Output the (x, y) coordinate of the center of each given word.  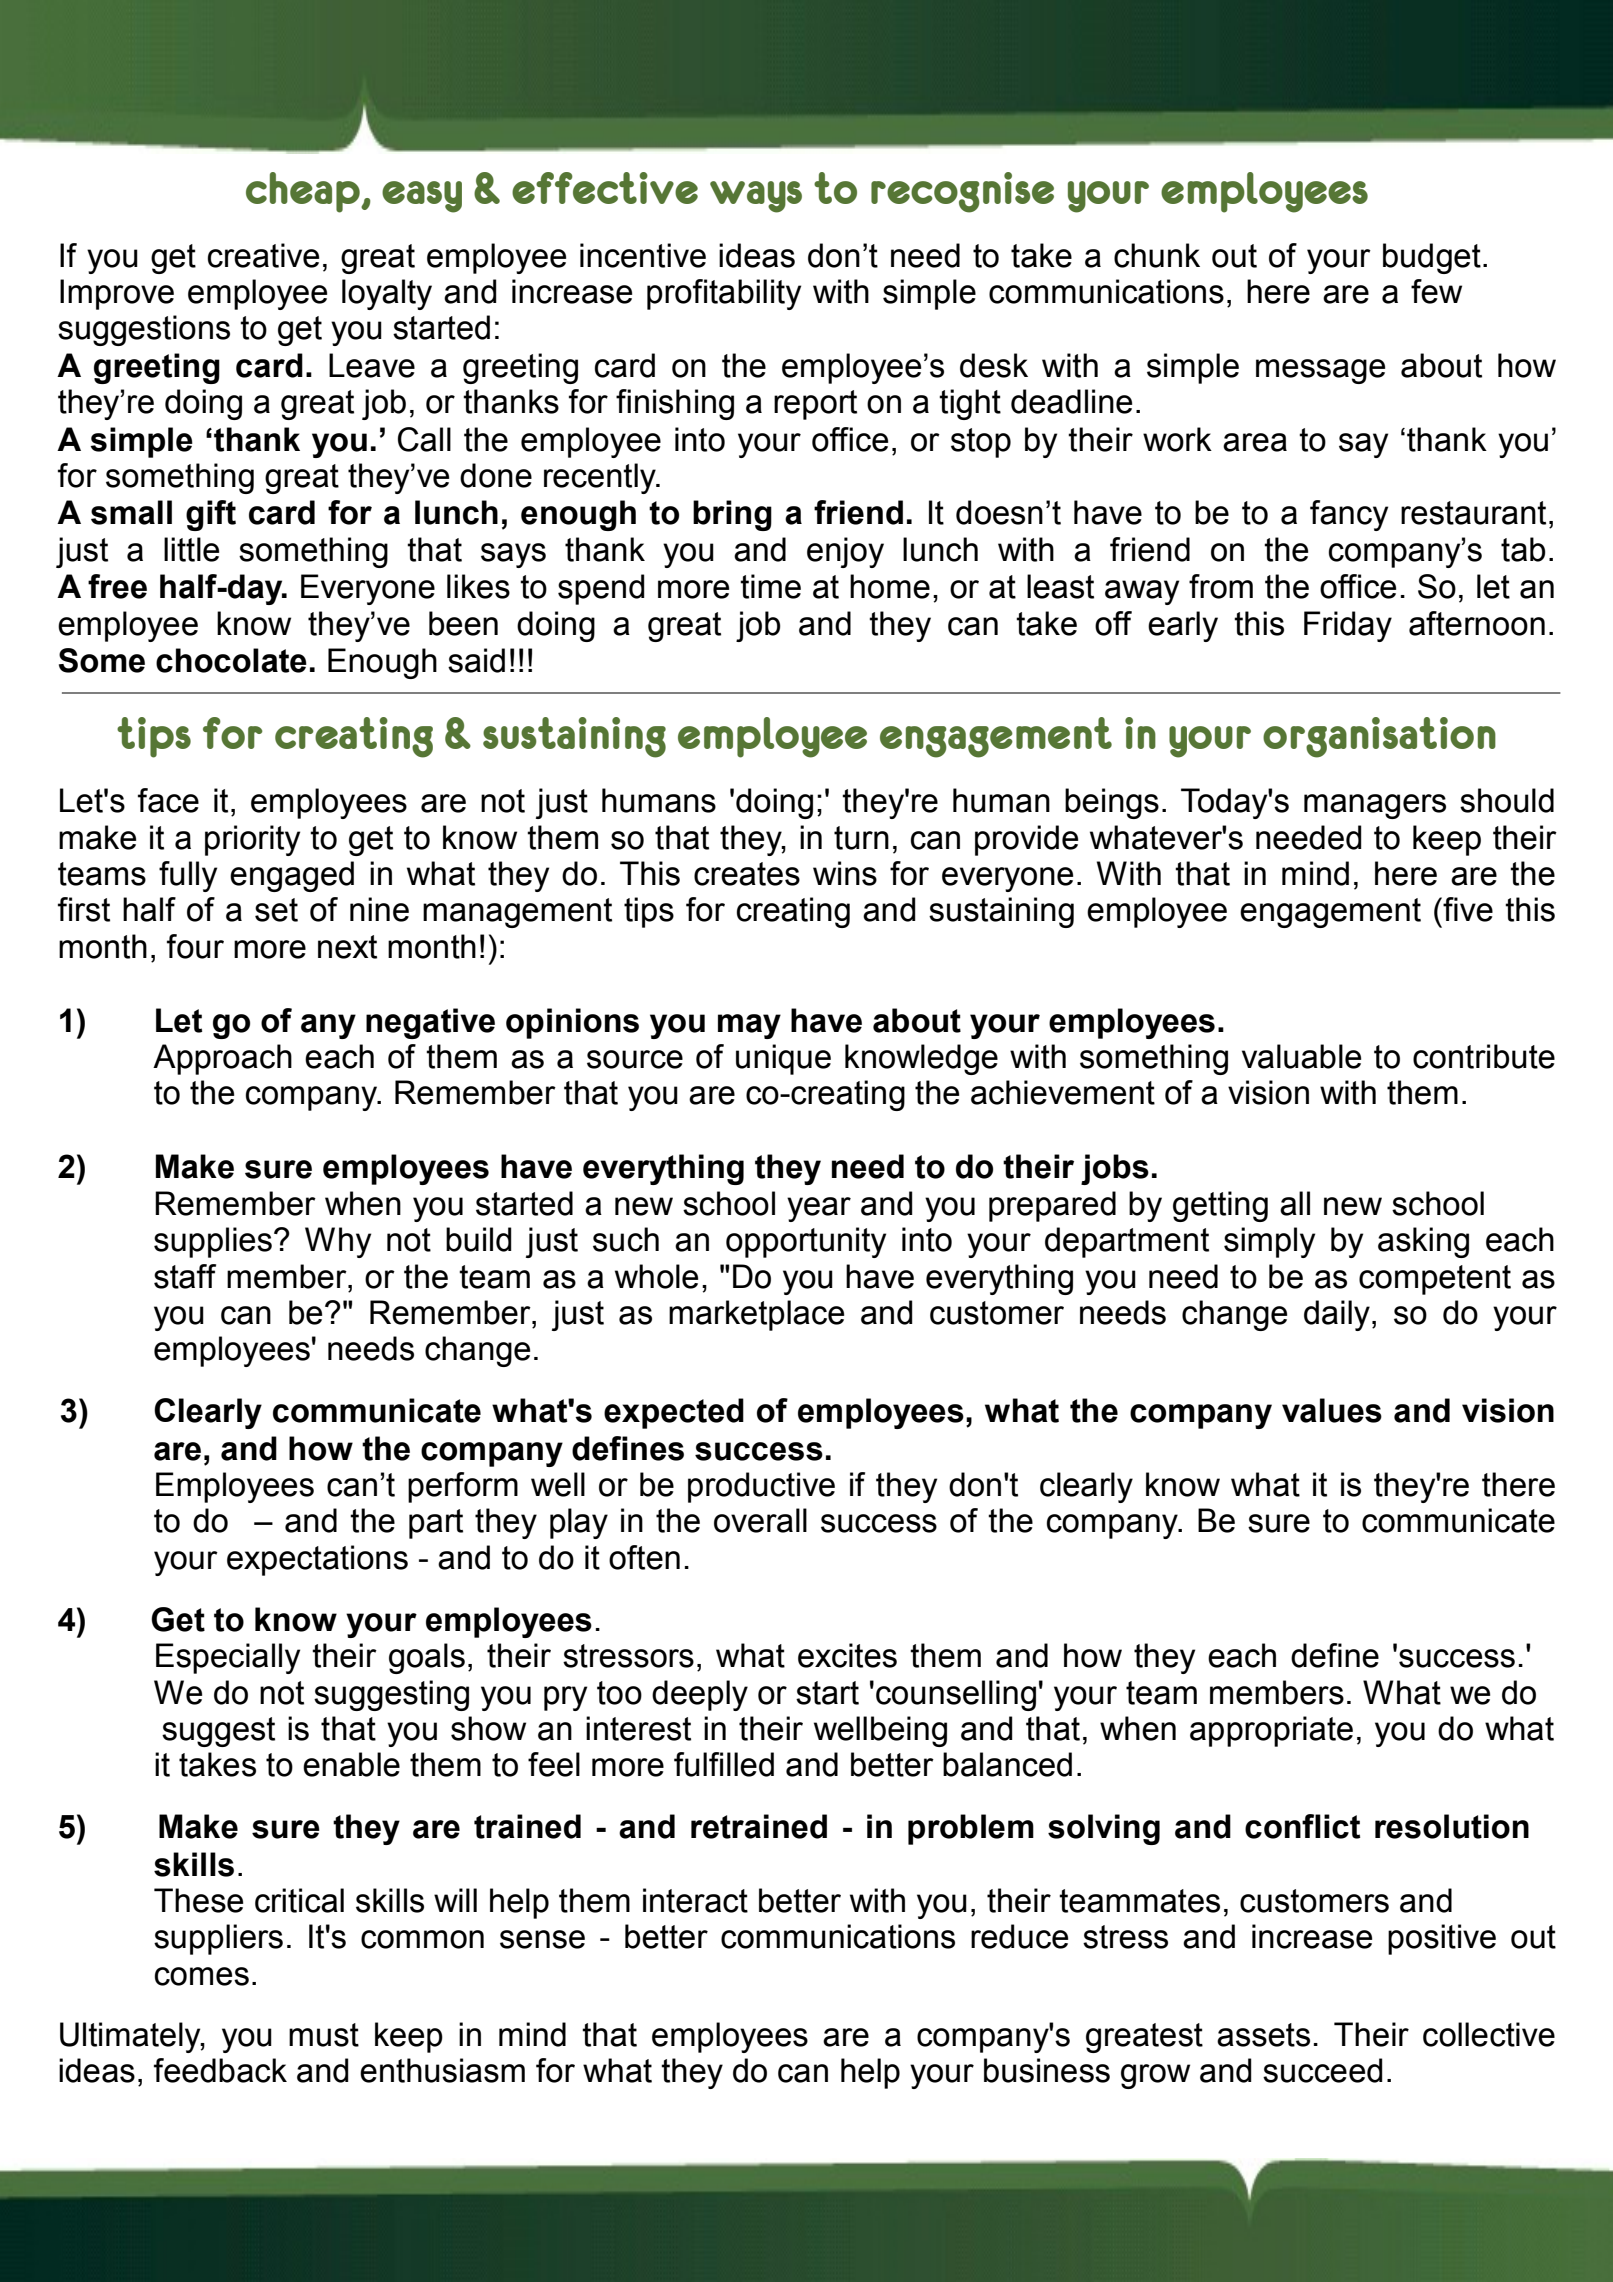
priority (252, 840)
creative (263, 255)
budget (1432, 258)
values (1332, 1410)
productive (761, 1487)
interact (695, 1900)
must (324, 2035)
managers (1375, 806)
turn (861, 838)
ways (756, 197)
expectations (317, 1560)
